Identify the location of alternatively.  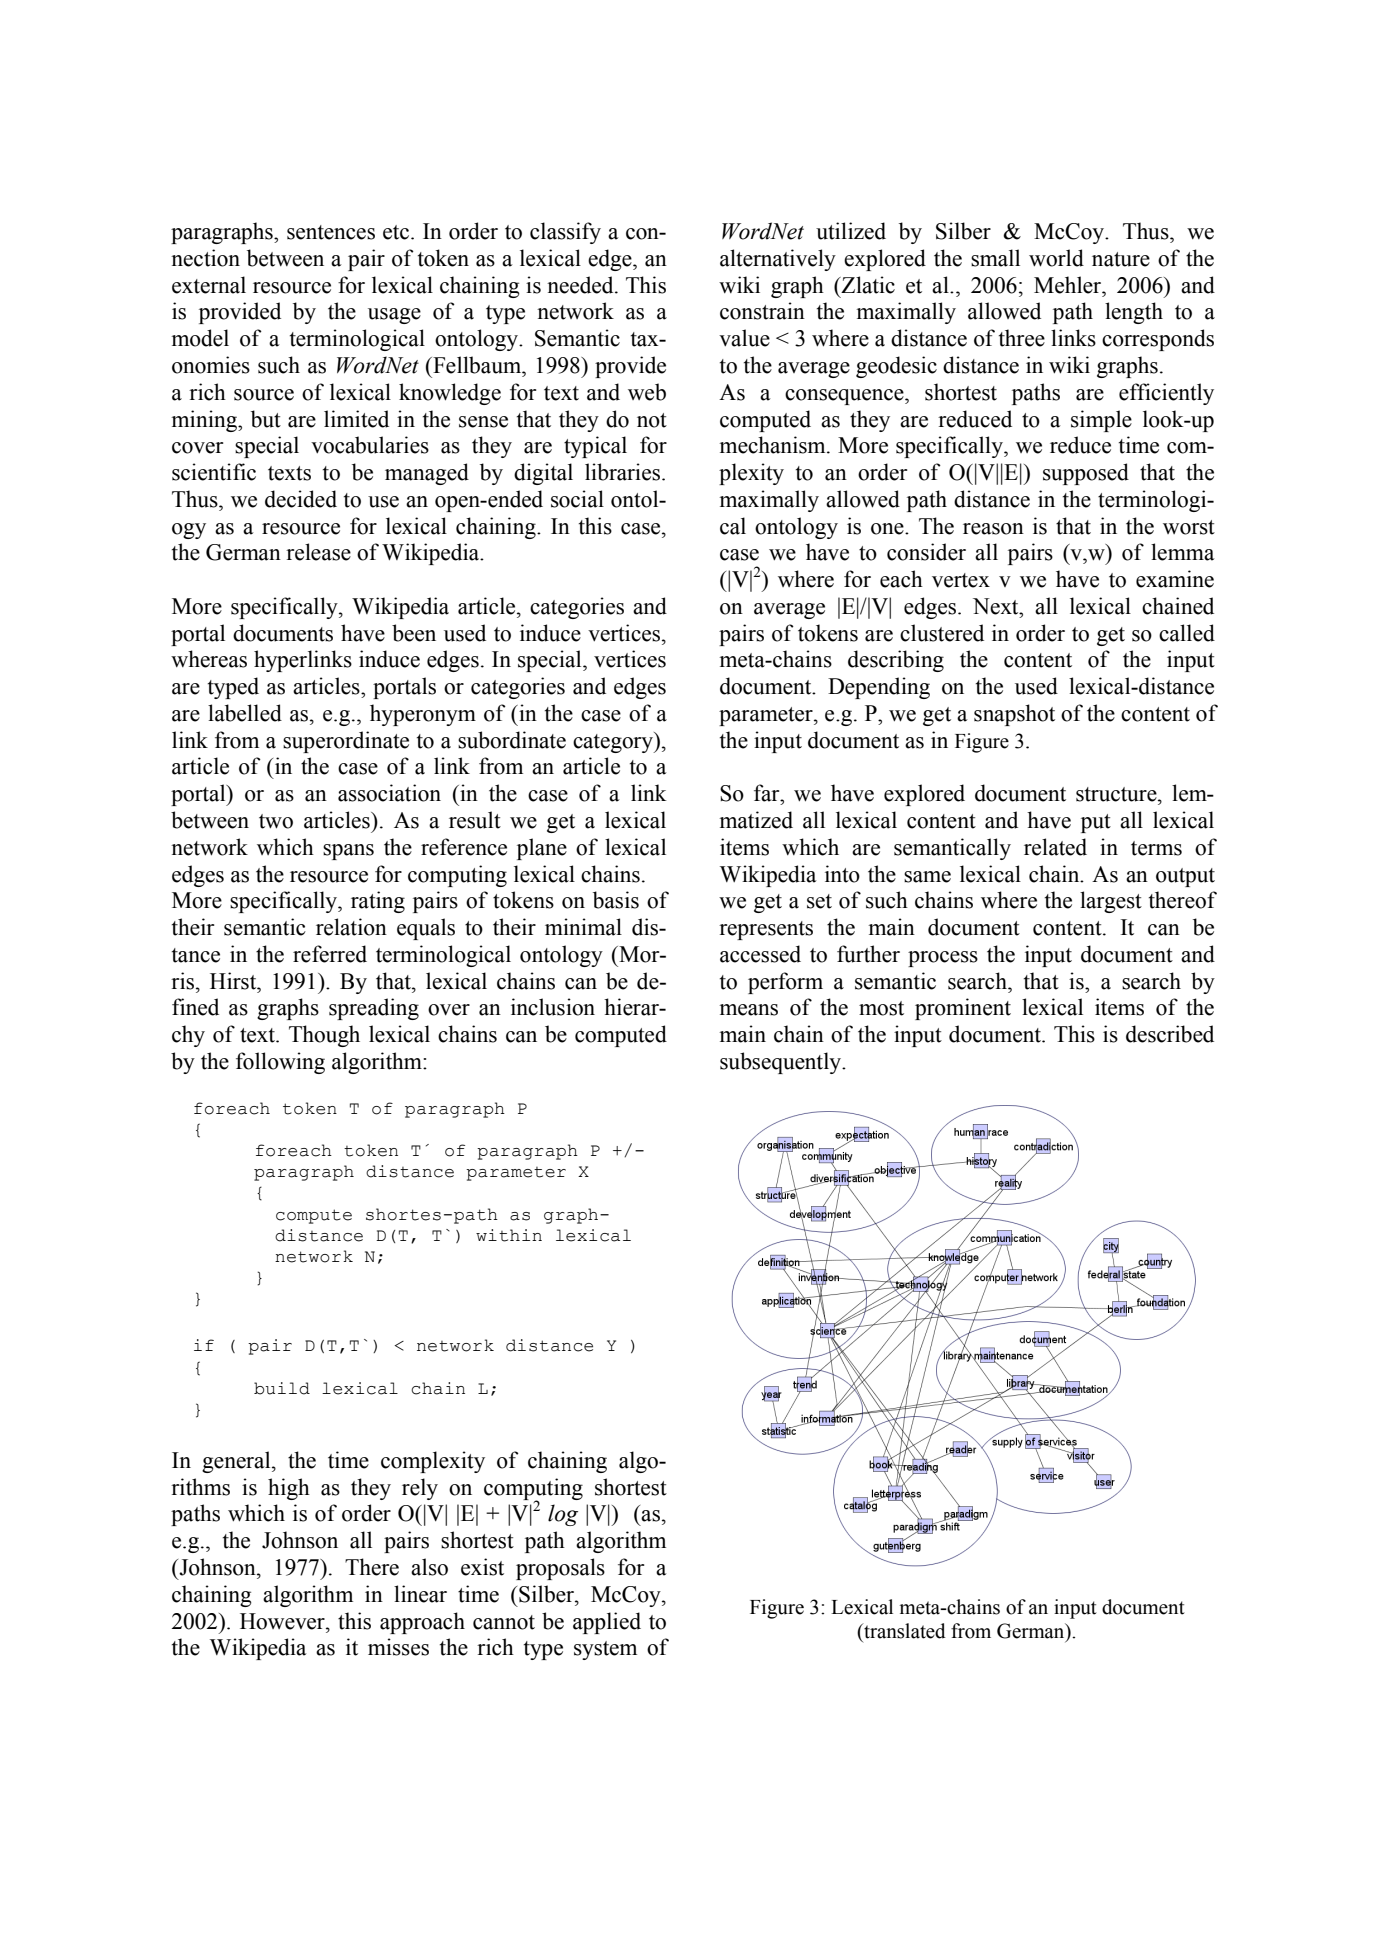
(778, 260).
